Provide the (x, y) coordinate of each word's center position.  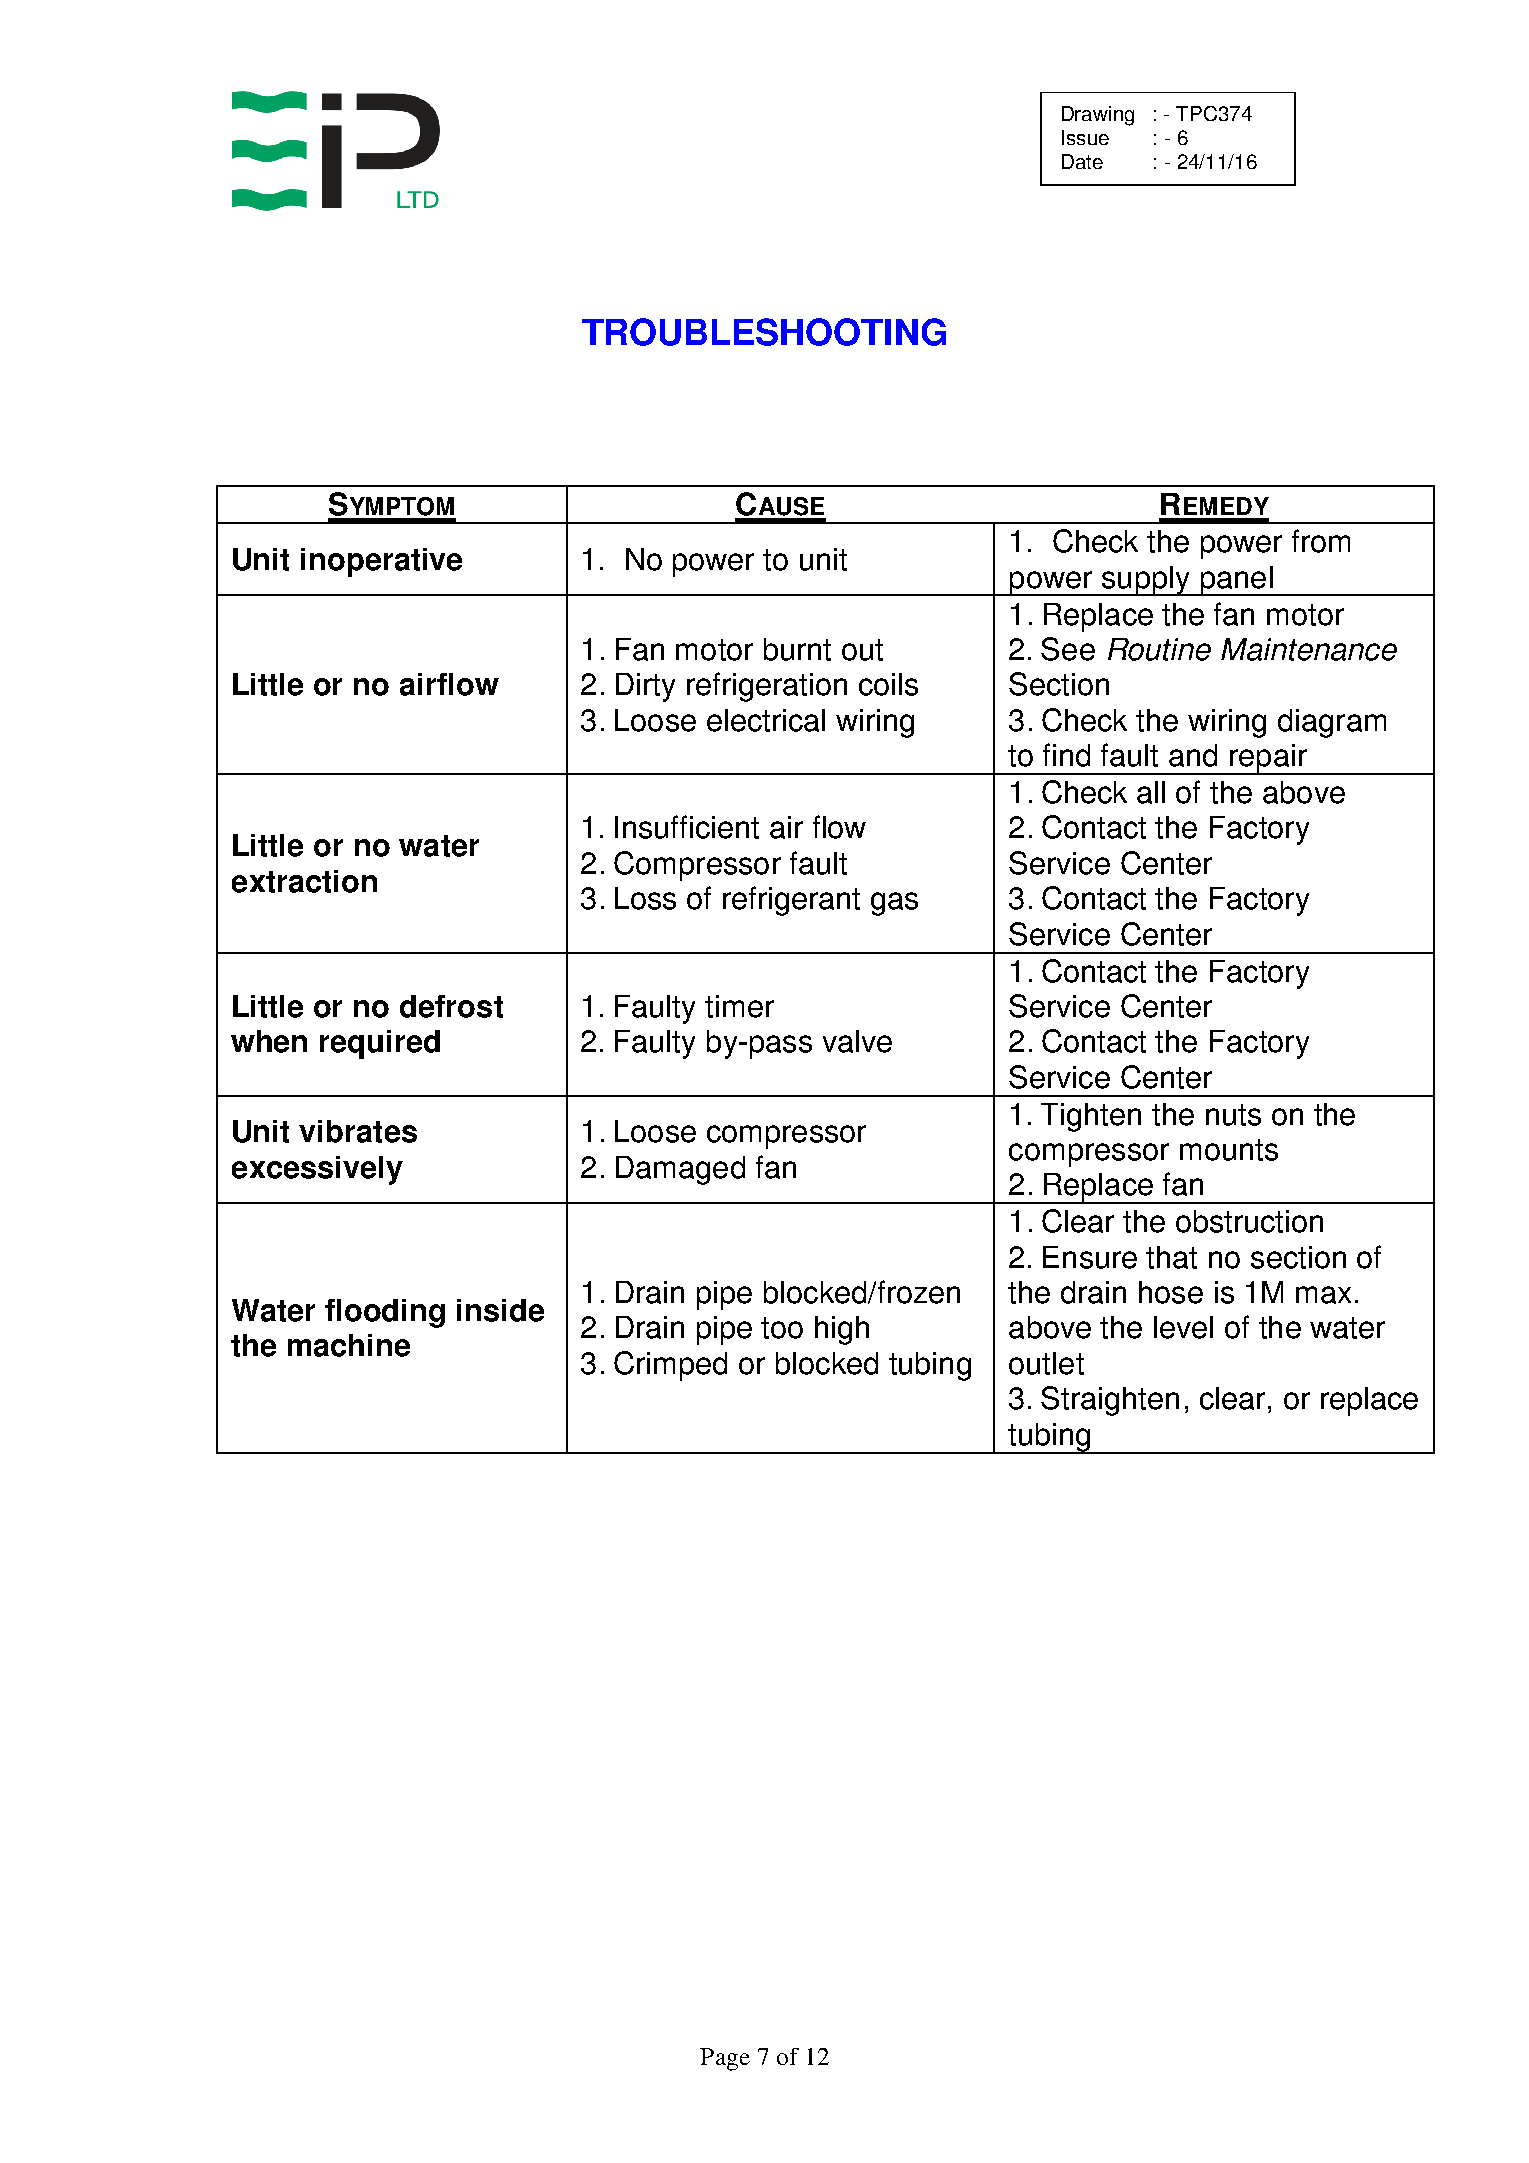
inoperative (381, 562)
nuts (1233, 1115)
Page (725, 2059)
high (842, 1330)
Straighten (1110, 1401)
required (380, 1044)
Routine (1159, 649)
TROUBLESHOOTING (764, 332)
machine (349, 1345)
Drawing (1098, 116)
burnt (797, 649)
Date (1082, 161)
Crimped (670, 1366)
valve (857, 1041)
